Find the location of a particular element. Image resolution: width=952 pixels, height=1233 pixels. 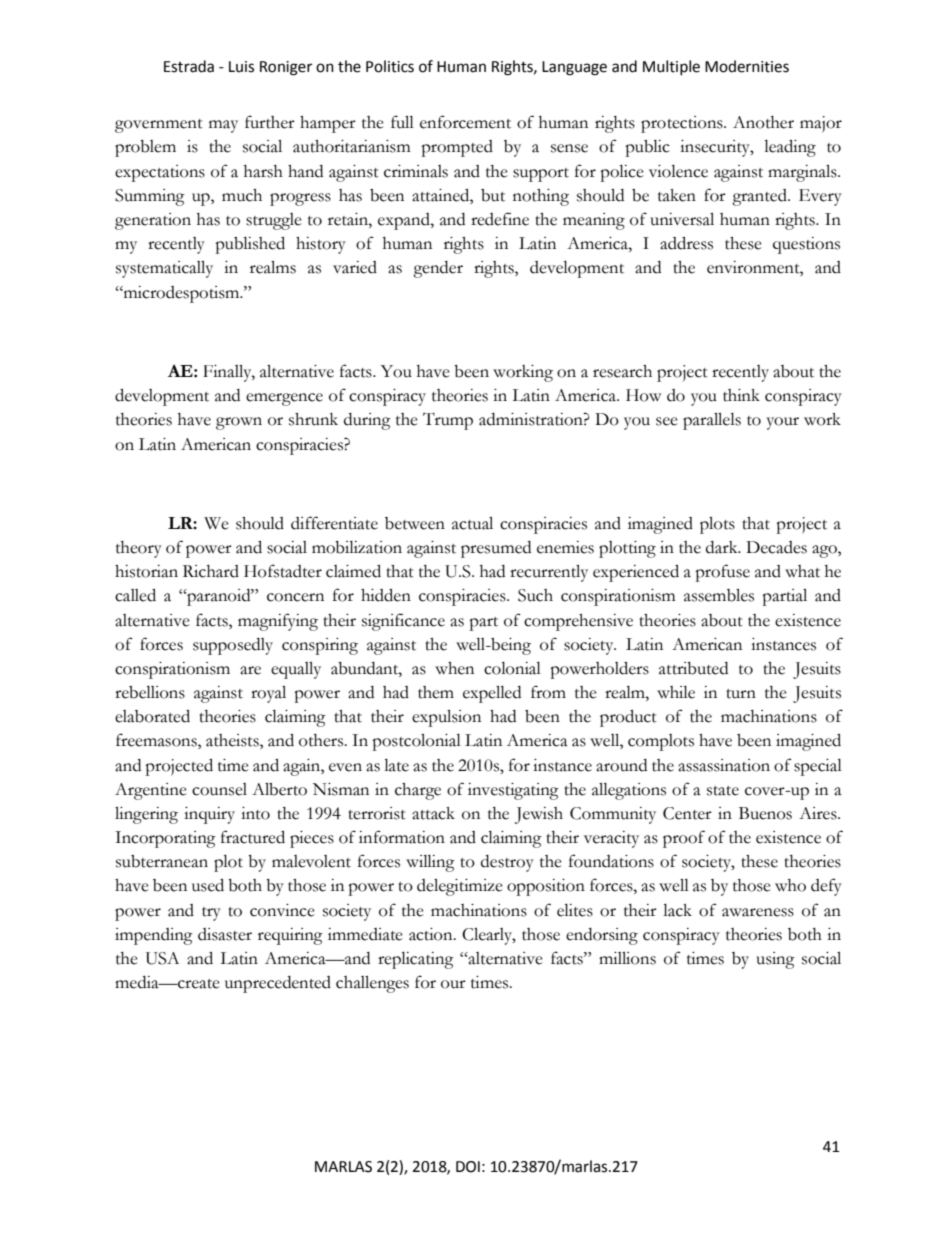

Another is located at coordinates (763, 122).
